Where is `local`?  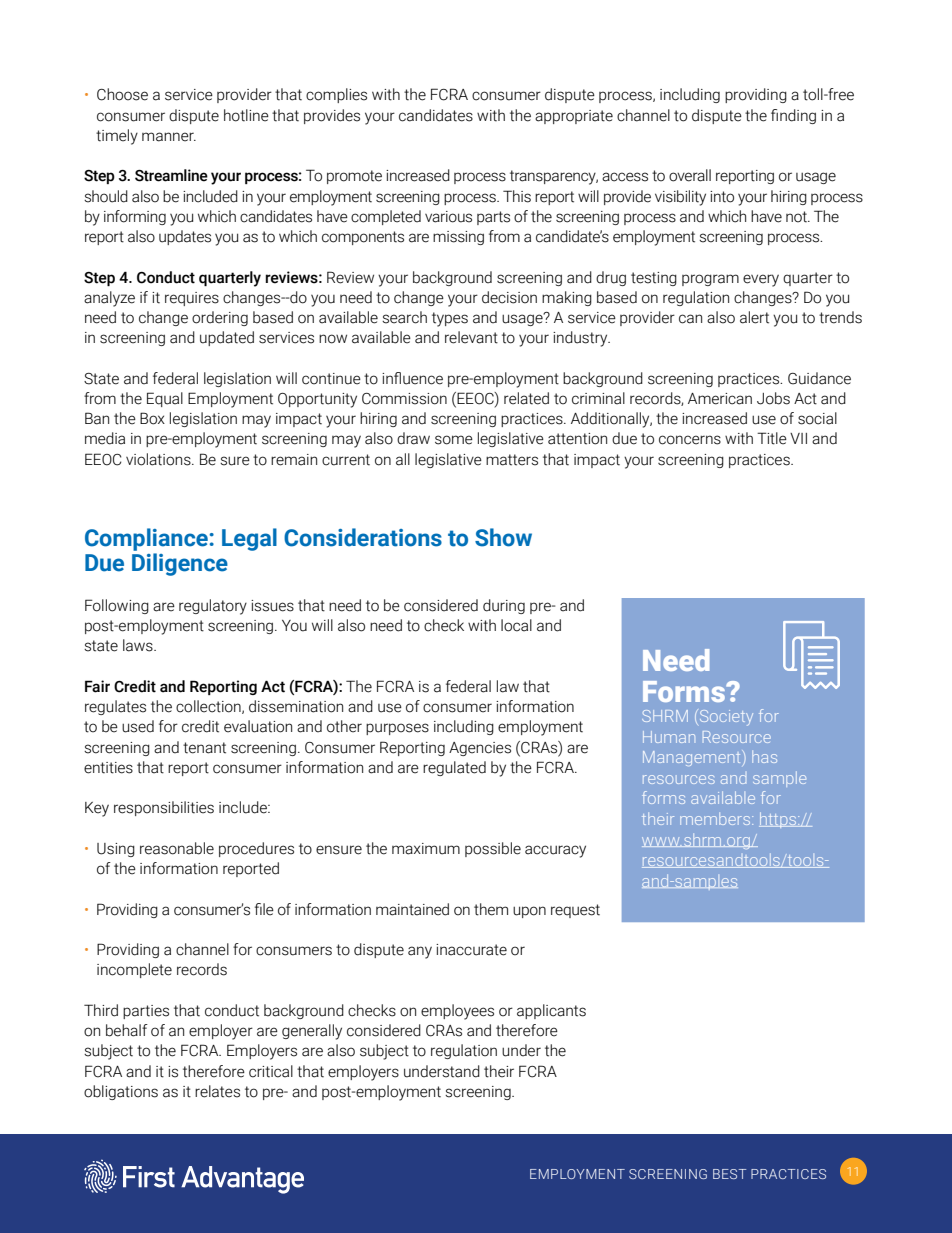
local is located at coordinates (516, 625).
